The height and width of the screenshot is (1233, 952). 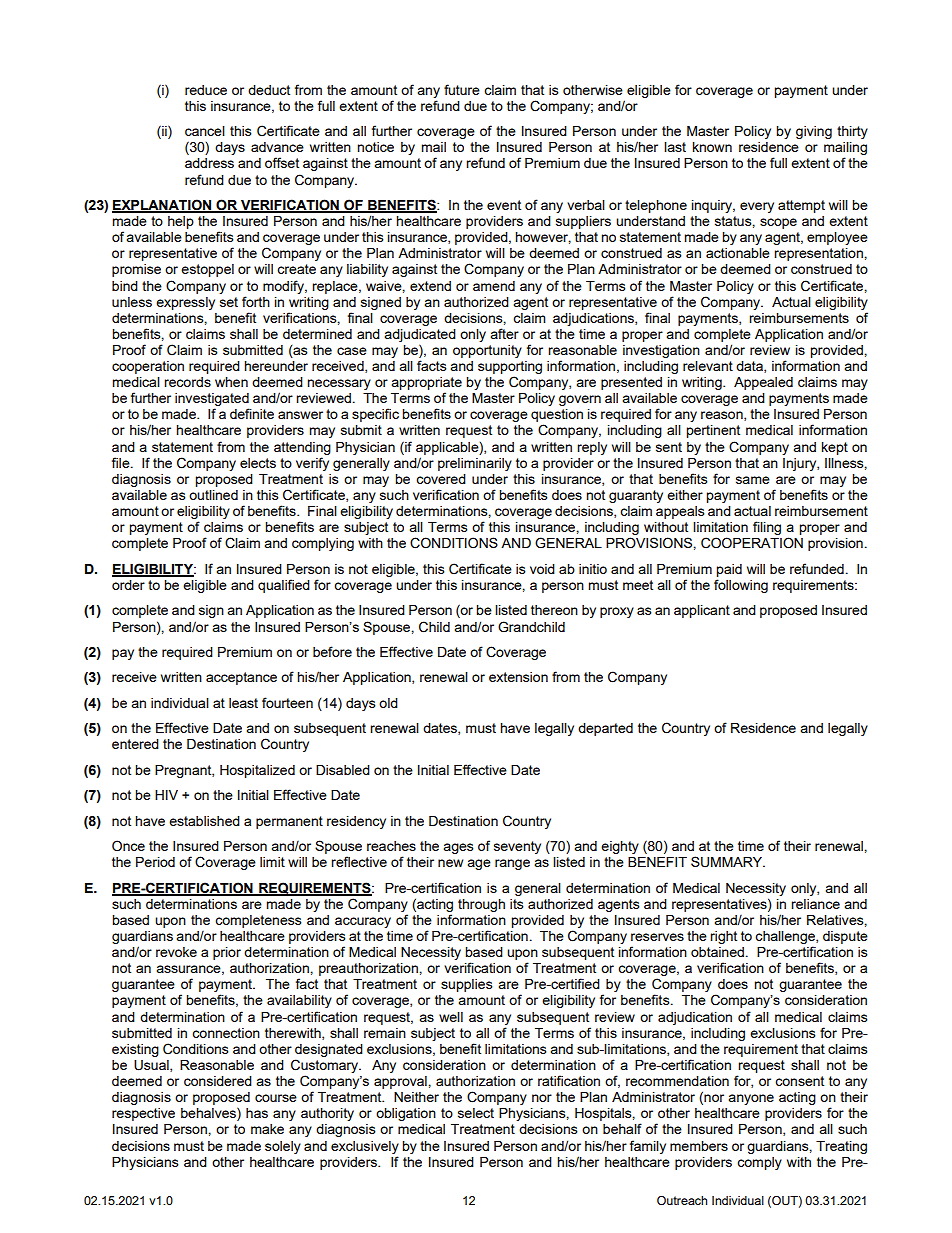 I want to click on Hospitalized, so click(x=257, y=771).
